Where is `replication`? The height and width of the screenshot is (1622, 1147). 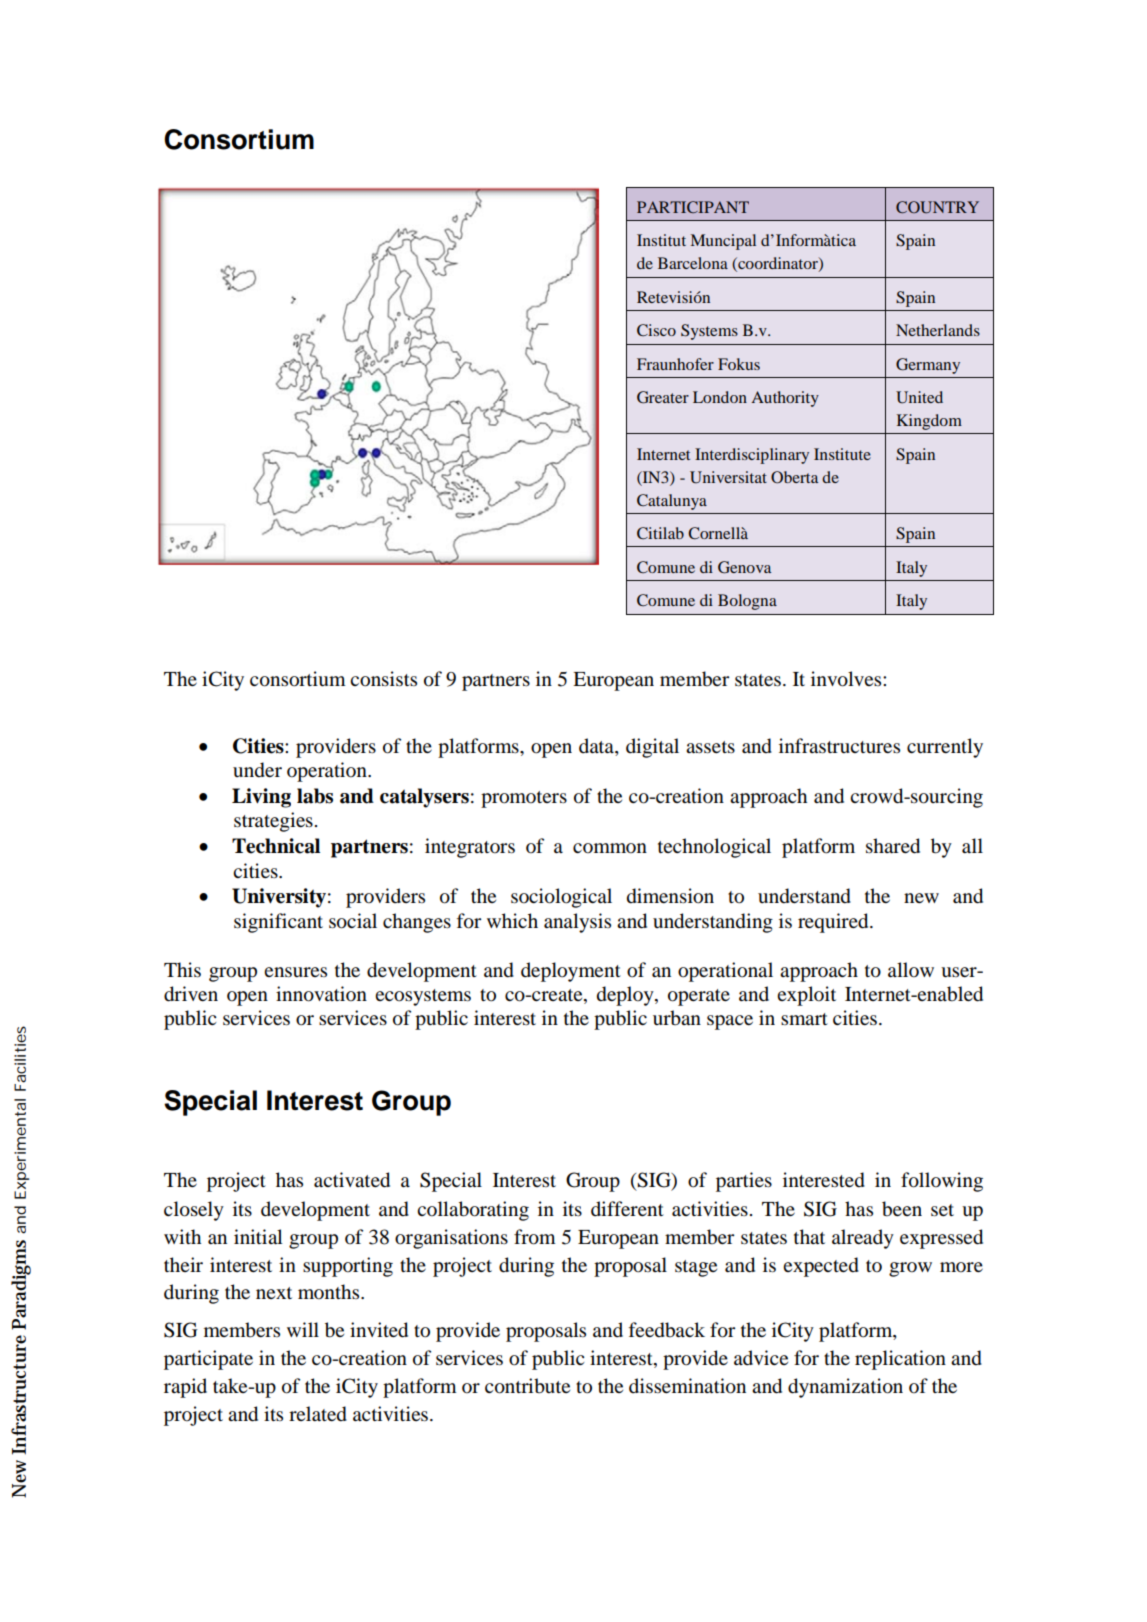 replication is located at coordinates (900, 1360).
